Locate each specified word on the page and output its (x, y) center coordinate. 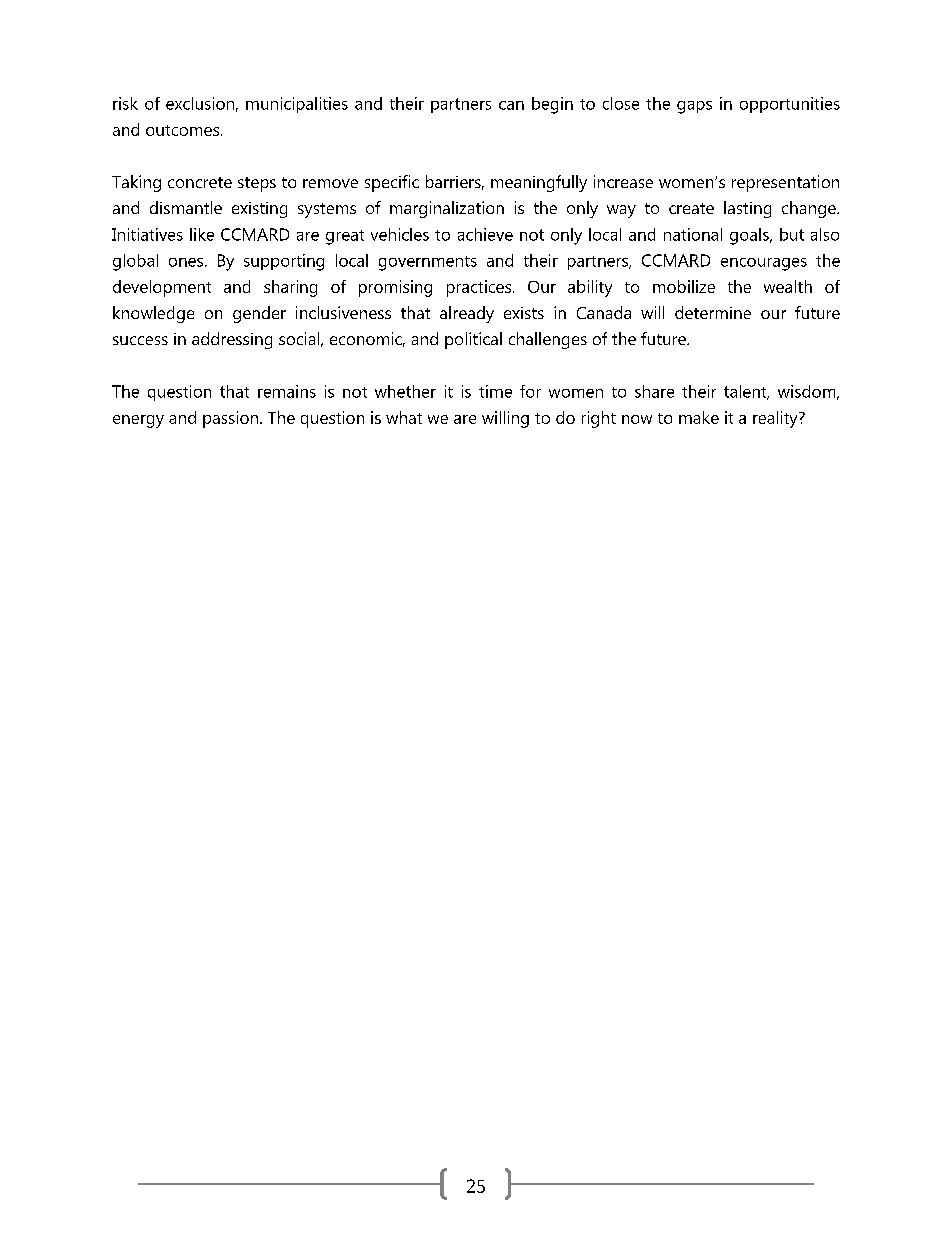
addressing (232, 340)
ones (187, 262)
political (473, 340)
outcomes (184, 130)
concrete (200, 182)
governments (428, 263)
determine (713, 312)
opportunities (790, 105)
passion (230, 419)
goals (750, 236)
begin (552, 105)
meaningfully (539, 183)
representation (785, 183)
